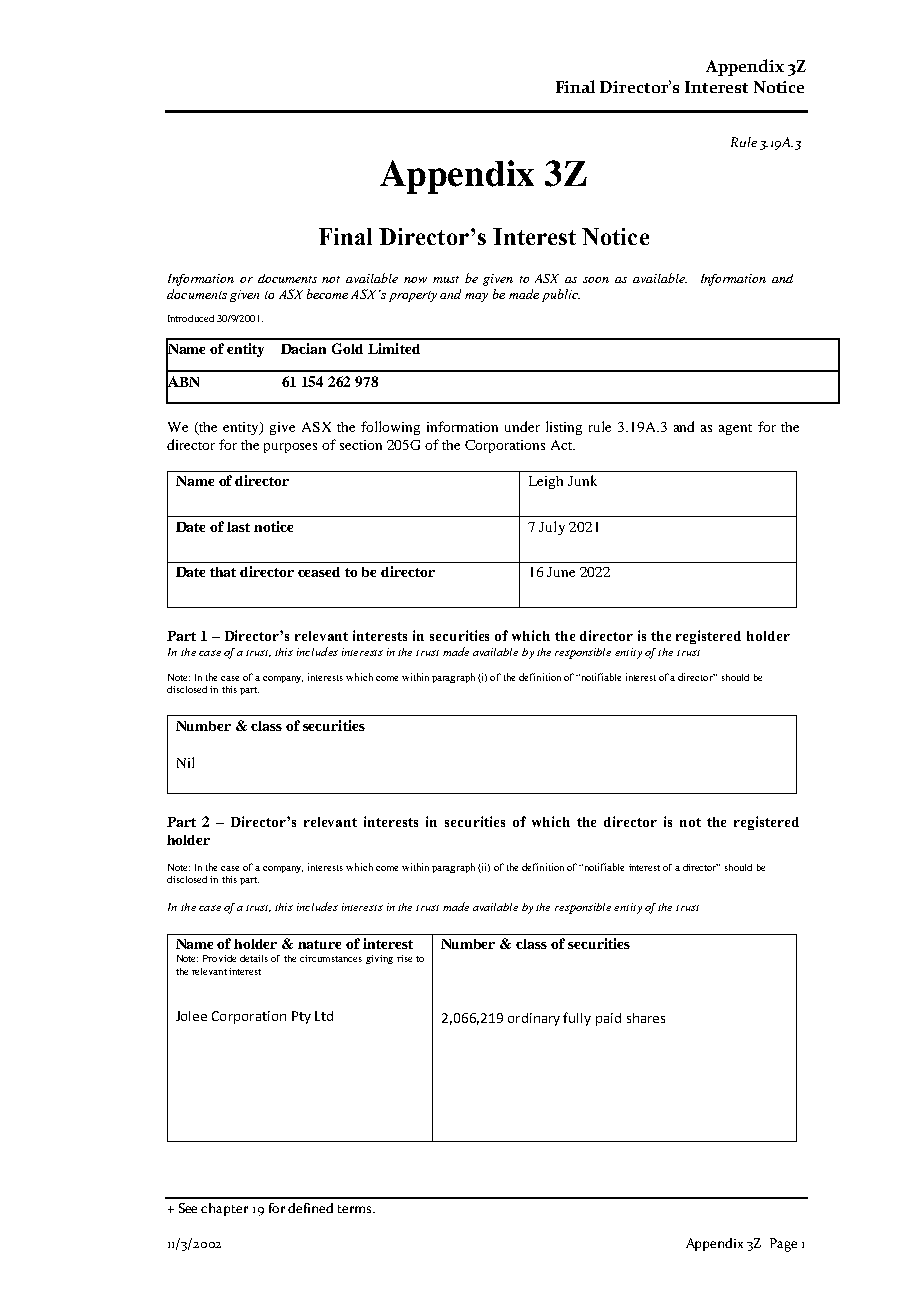 The width and height of the image is (924, 1307). Describe the element at coordinates (476, 297) in the image. I see `may` at that location.
